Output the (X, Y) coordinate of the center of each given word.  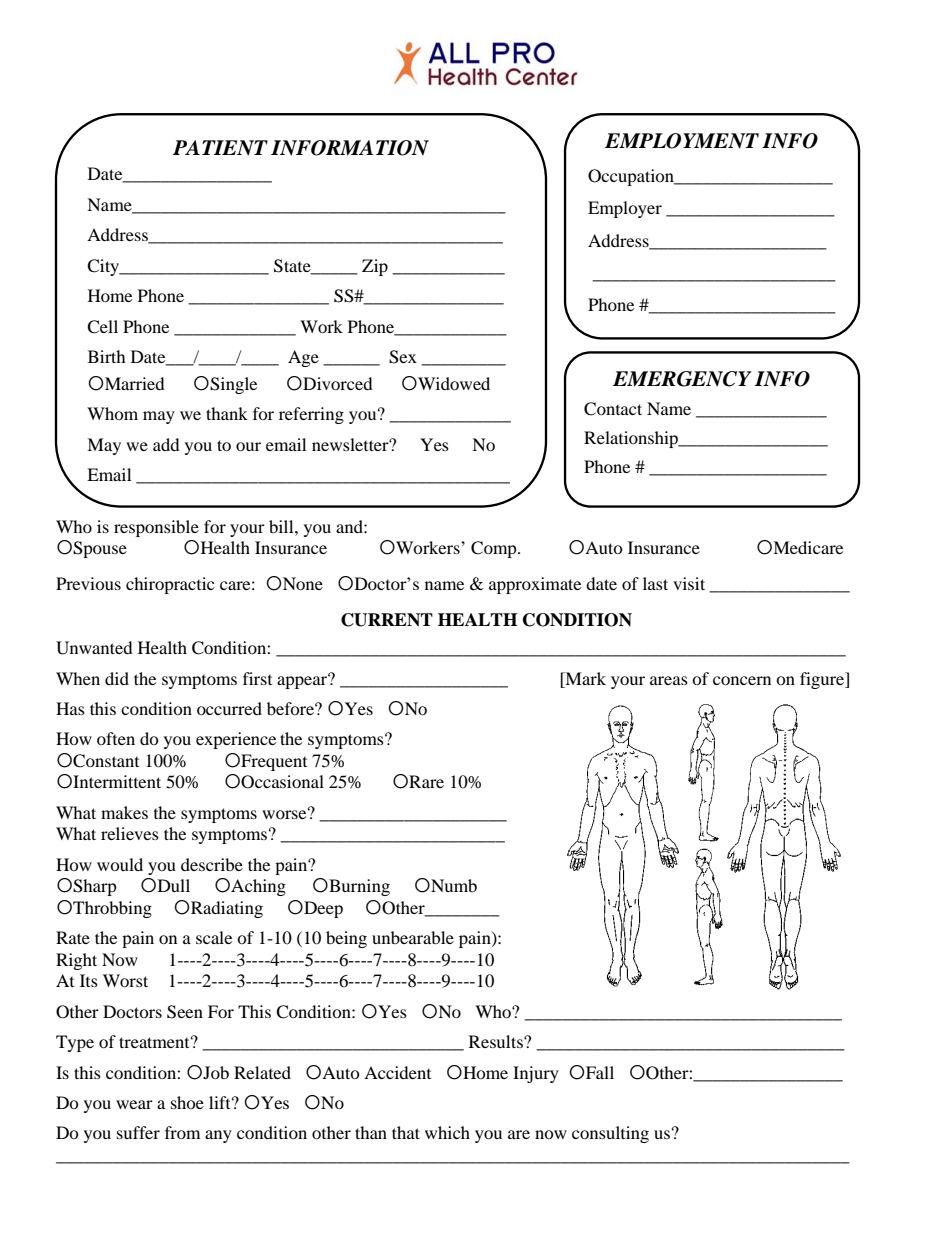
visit (689, 583)
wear (134, 1104)
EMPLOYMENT (682, 141)
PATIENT (220, 148)
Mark (584, 678)
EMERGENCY (682, 379)
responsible (156, 528)
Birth (107, 356)
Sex (403, 357)
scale (214, 937)
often (116, 738)
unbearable (413, 937)
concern (742, 680)
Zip (375, 267)
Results (497, 1041)
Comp (495, 549)
